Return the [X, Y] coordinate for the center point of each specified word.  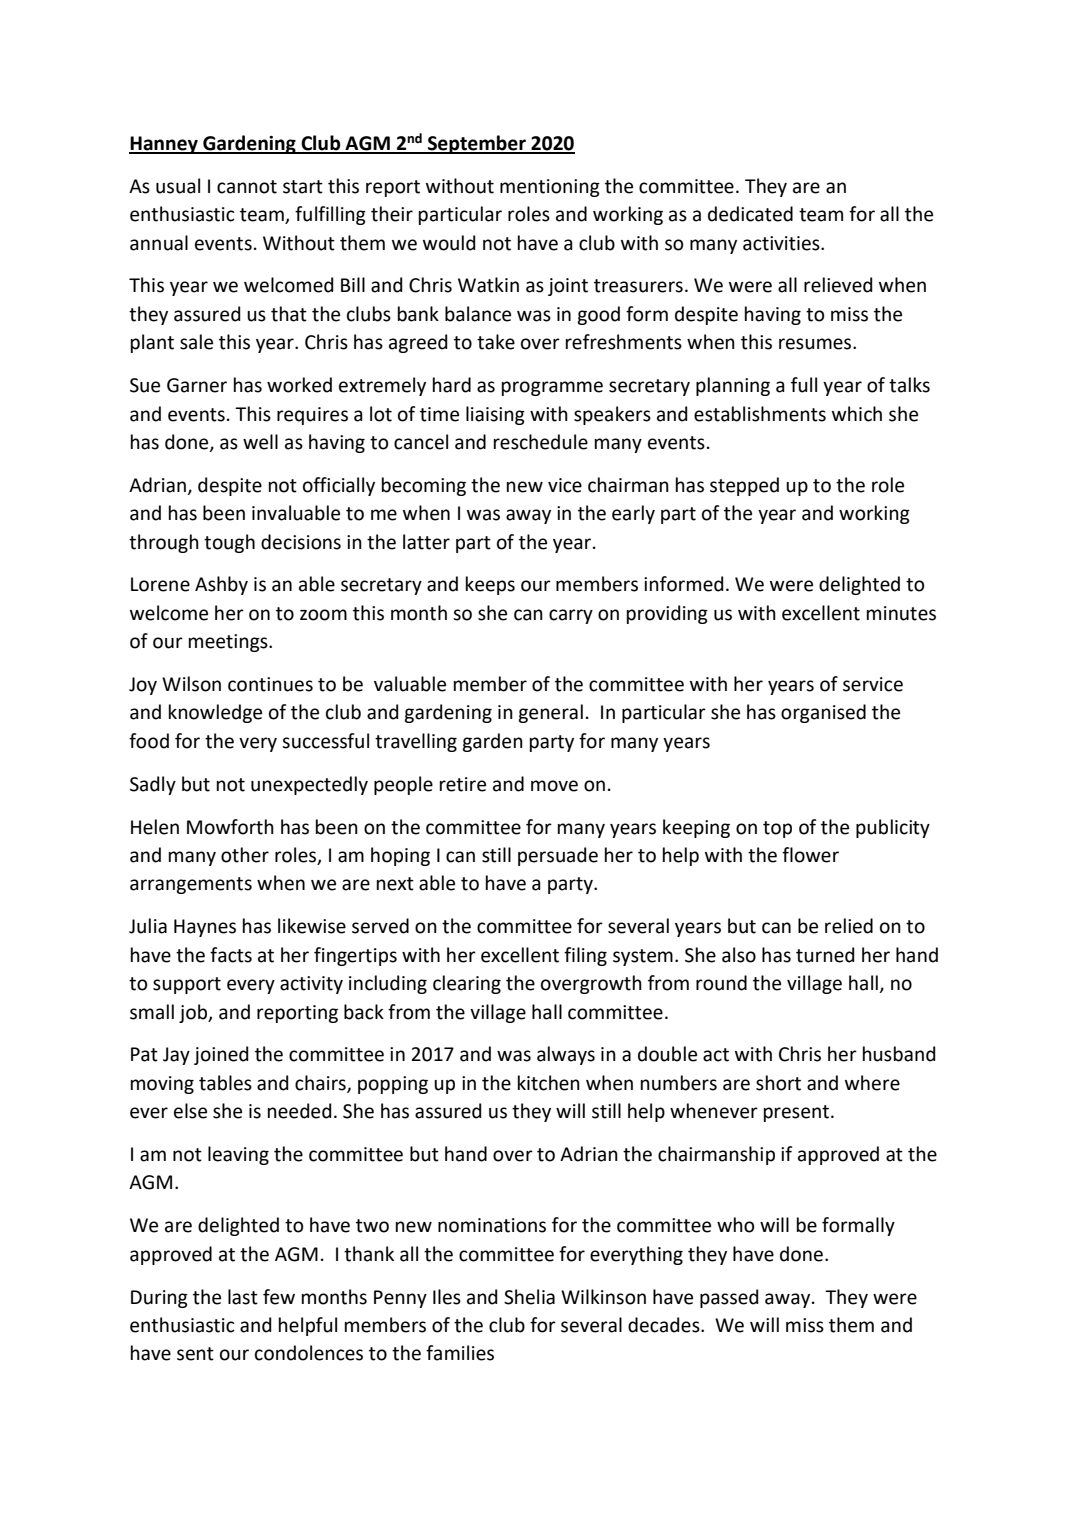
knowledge [215, 713]
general [550, 713]
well [260, 442]
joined [221, 1055]
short [778, 1083]
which [857, 414]
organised [823, 713]
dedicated [750, 214]
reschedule [541, 442]
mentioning [550, 188]
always [566, 1055]
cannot [247, 187]
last [243, 1297]
